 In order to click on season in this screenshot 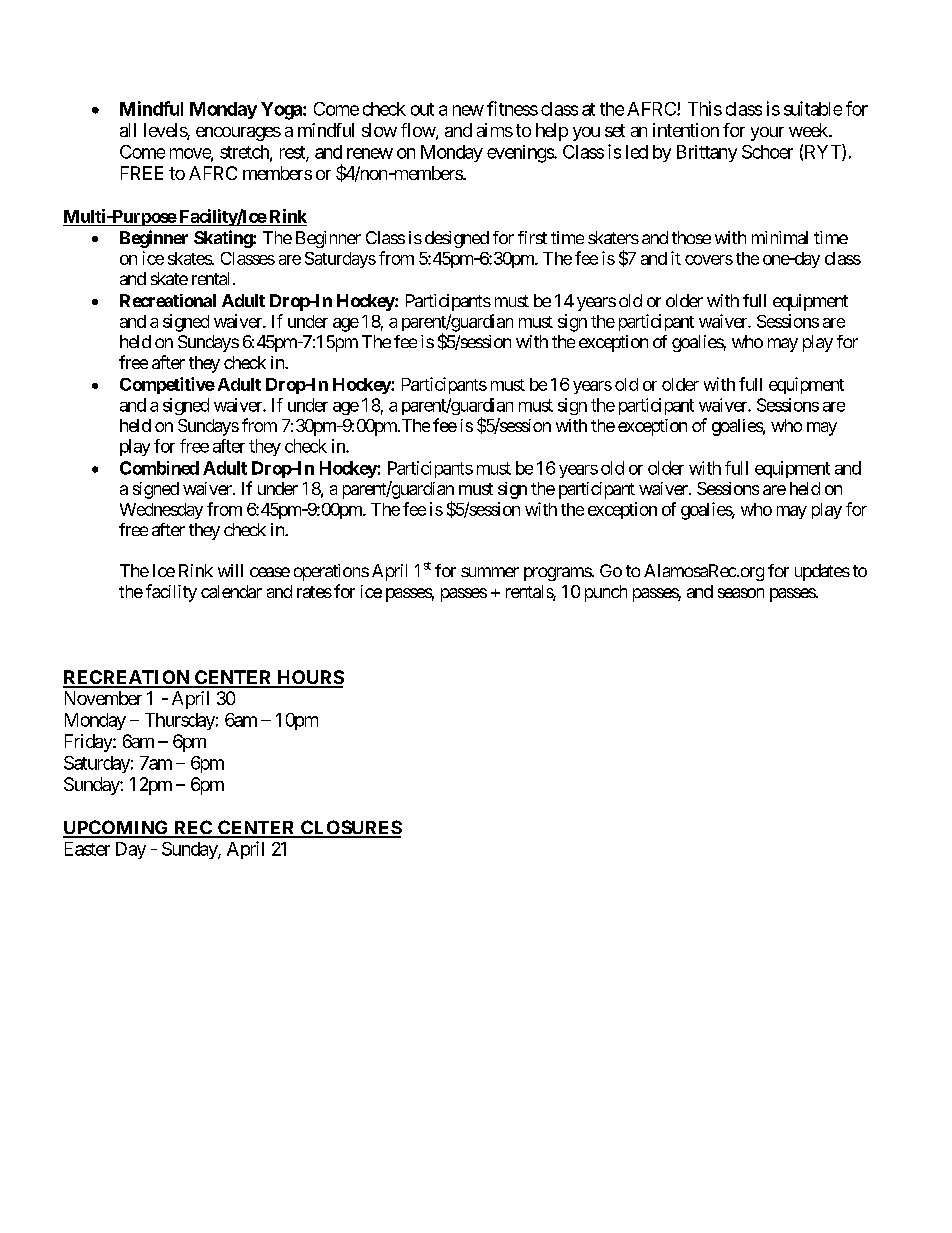, I will do `click(741, 593)`.
